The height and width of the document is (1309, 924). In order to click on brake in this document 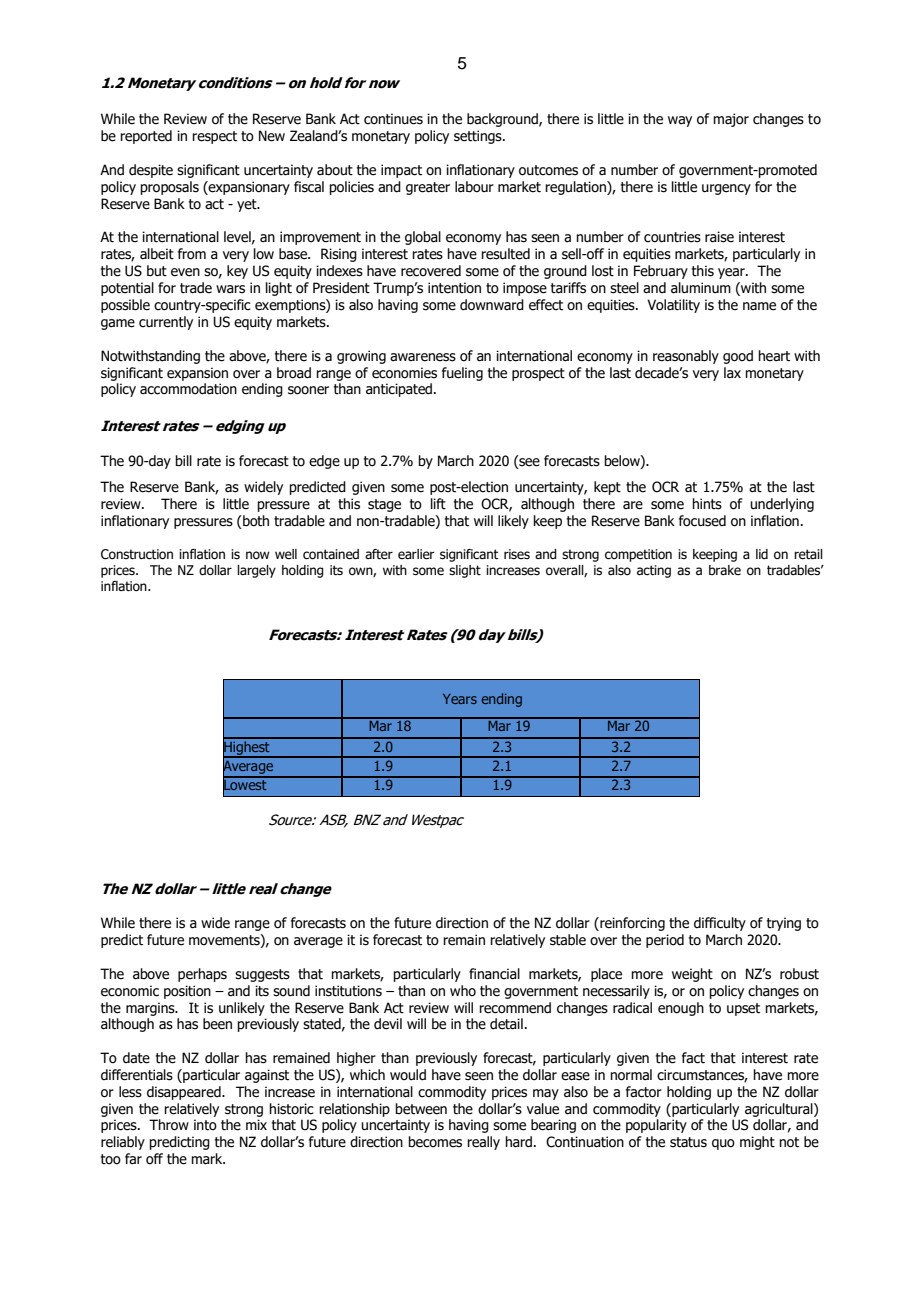, I will do `click(725, 570)`.
